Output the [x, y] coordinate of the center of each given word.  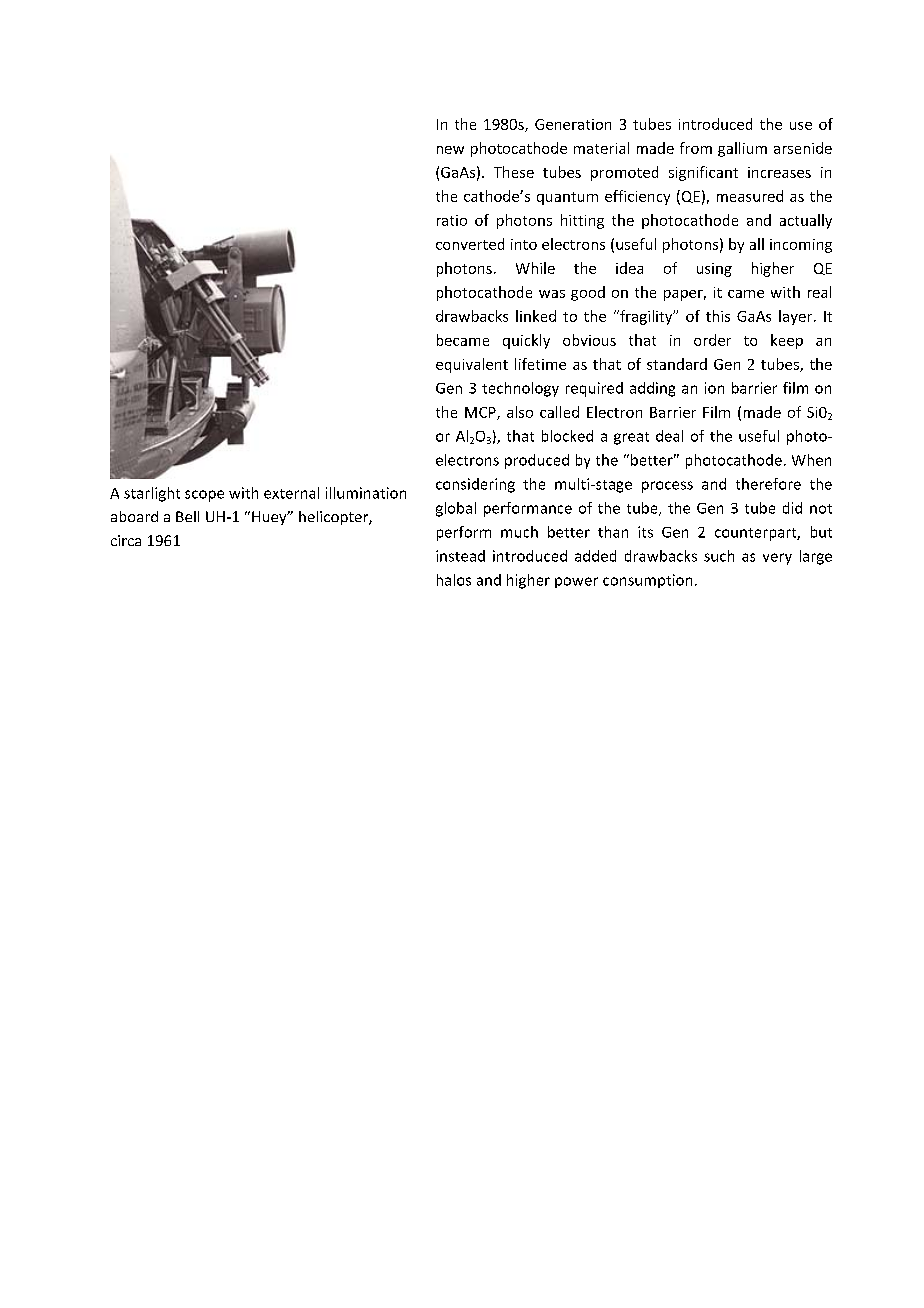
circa [126, 540]
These [514, 172]
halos [454, 580]
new [450, 150]
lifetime [540, 364]
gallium [742, 149]
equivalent [472, 365]
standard [677, 364]
